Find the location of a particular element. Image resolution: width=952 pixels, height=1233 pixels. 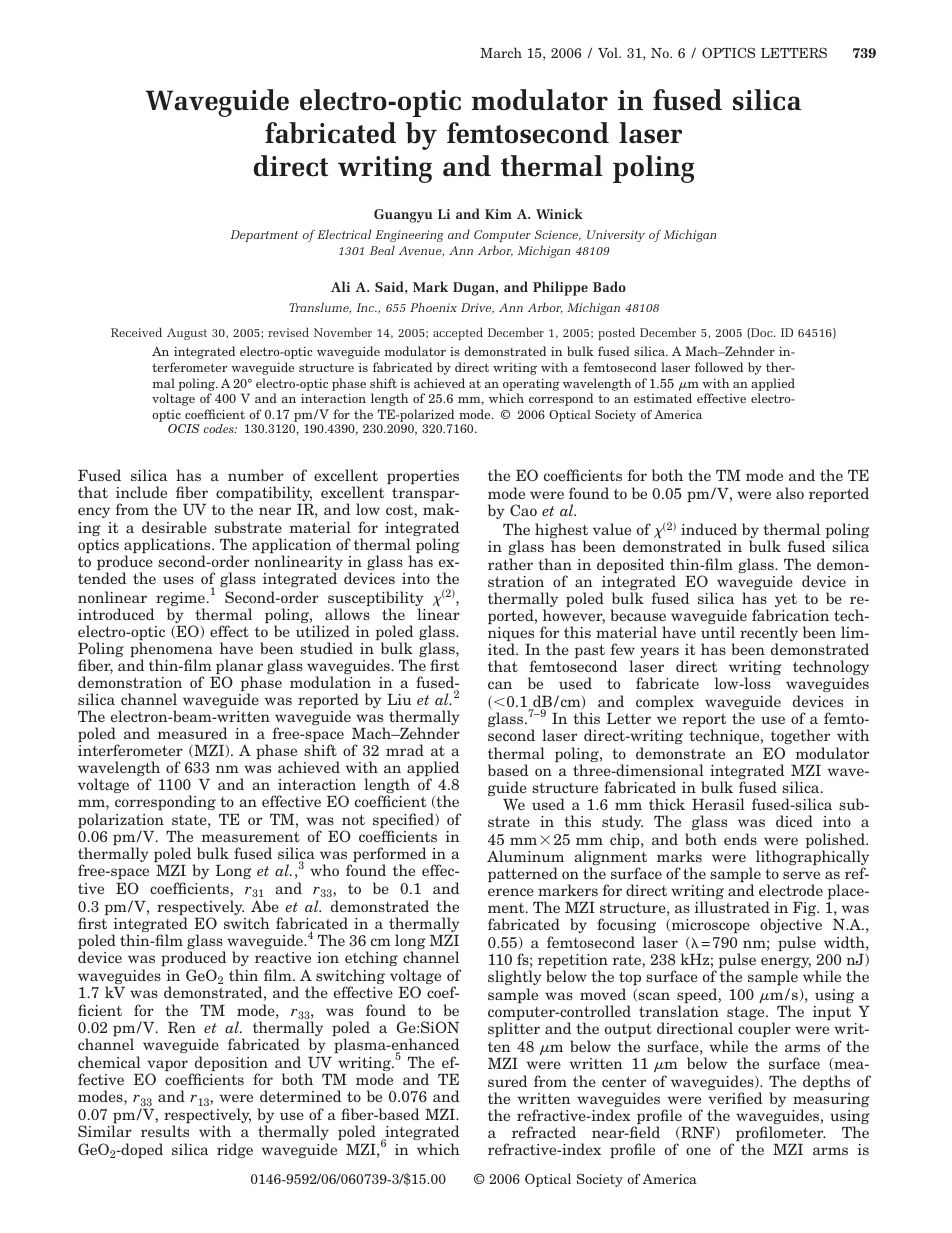

susceptibility is located at coordinates (376, 600).
